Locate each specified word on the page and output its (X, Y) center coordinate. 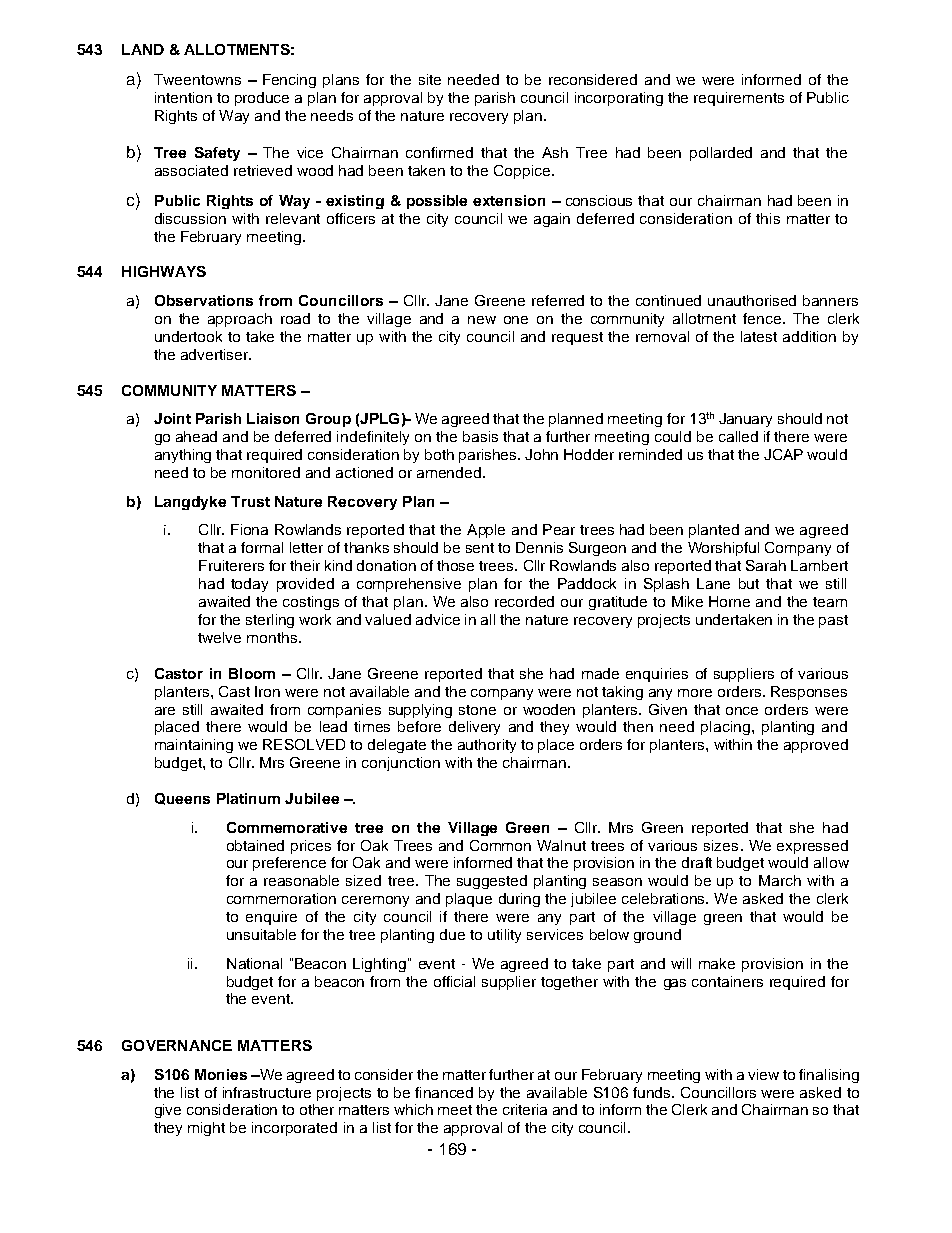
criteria (525, 1109)
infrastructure (267, 1092)
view (763, 1074)
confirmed (439, 152)
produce (262, 99)
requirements (739, 99)
